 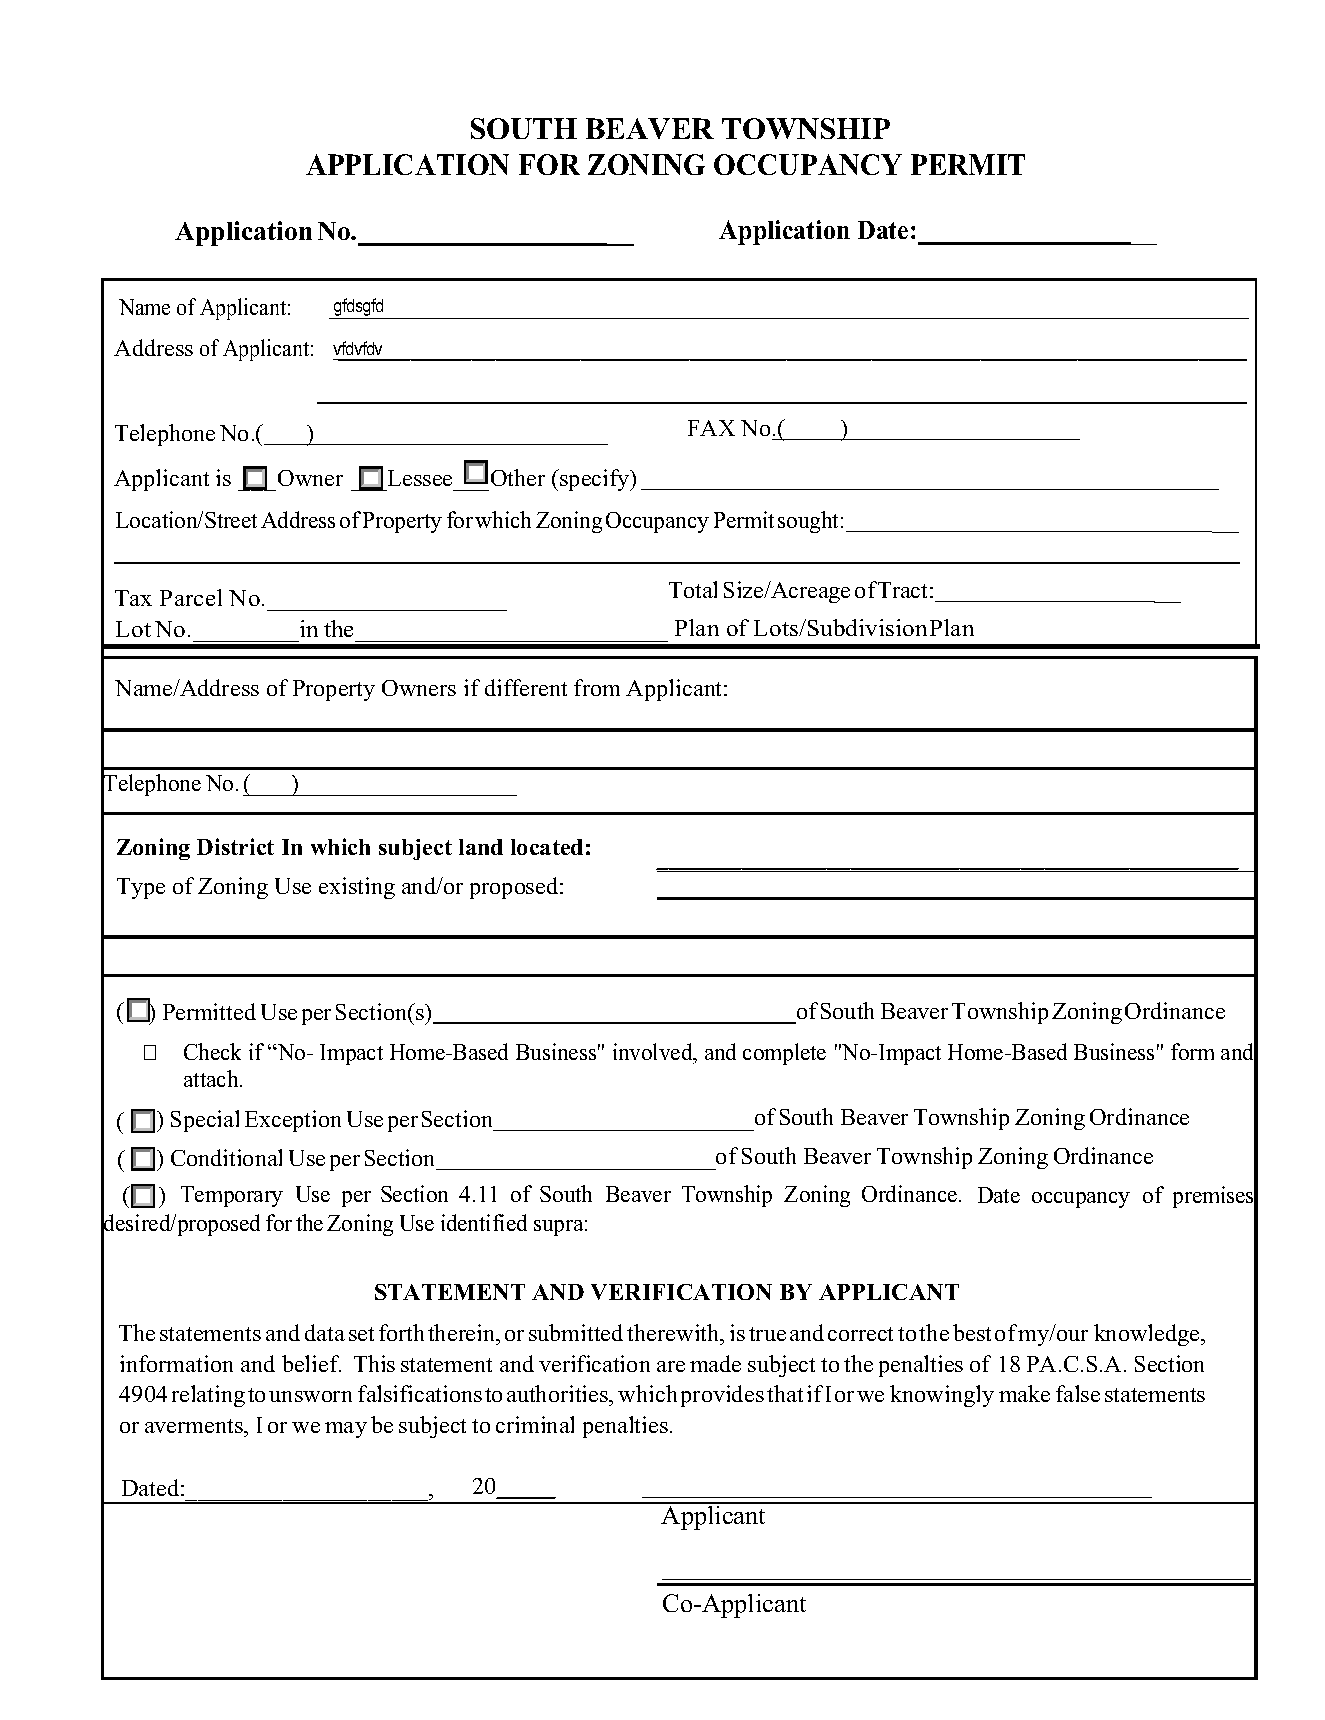 I want to click on involved, so click(x=654, y=1051).
